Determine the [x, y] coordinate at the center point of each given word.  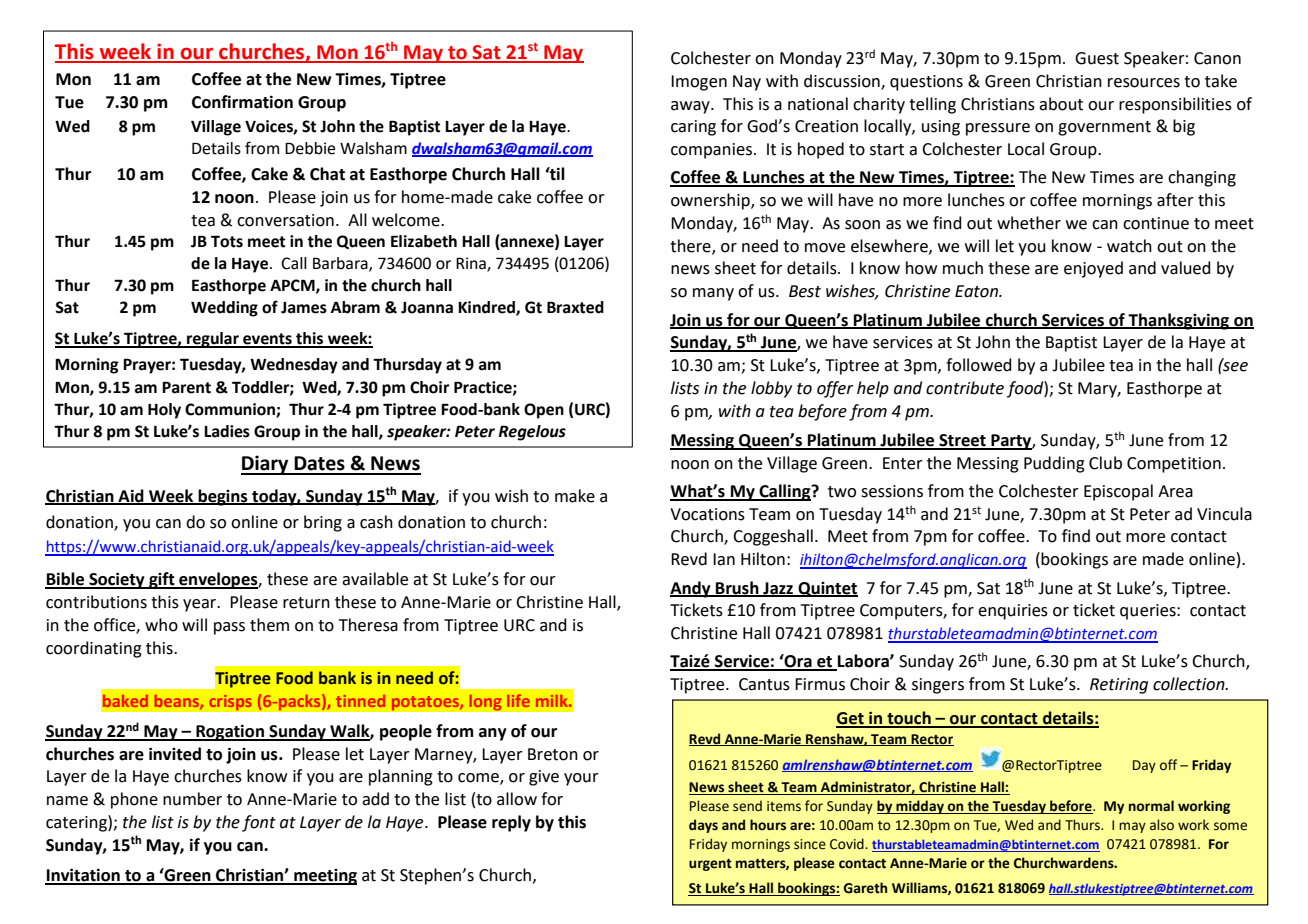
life [518, 700]
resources [1144, 83]
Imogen [699, 83]
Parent [186, 387]
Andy [691, 589]
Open [544, 411]
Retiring [1119, 686]
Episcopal [1118, 492]
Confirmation [242, 102]
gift [162, 580]
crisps [230, 702]
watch [1129, 246]
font [259, 823]
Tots [227, 241]
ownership [711, 201]
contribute [965, 388]
